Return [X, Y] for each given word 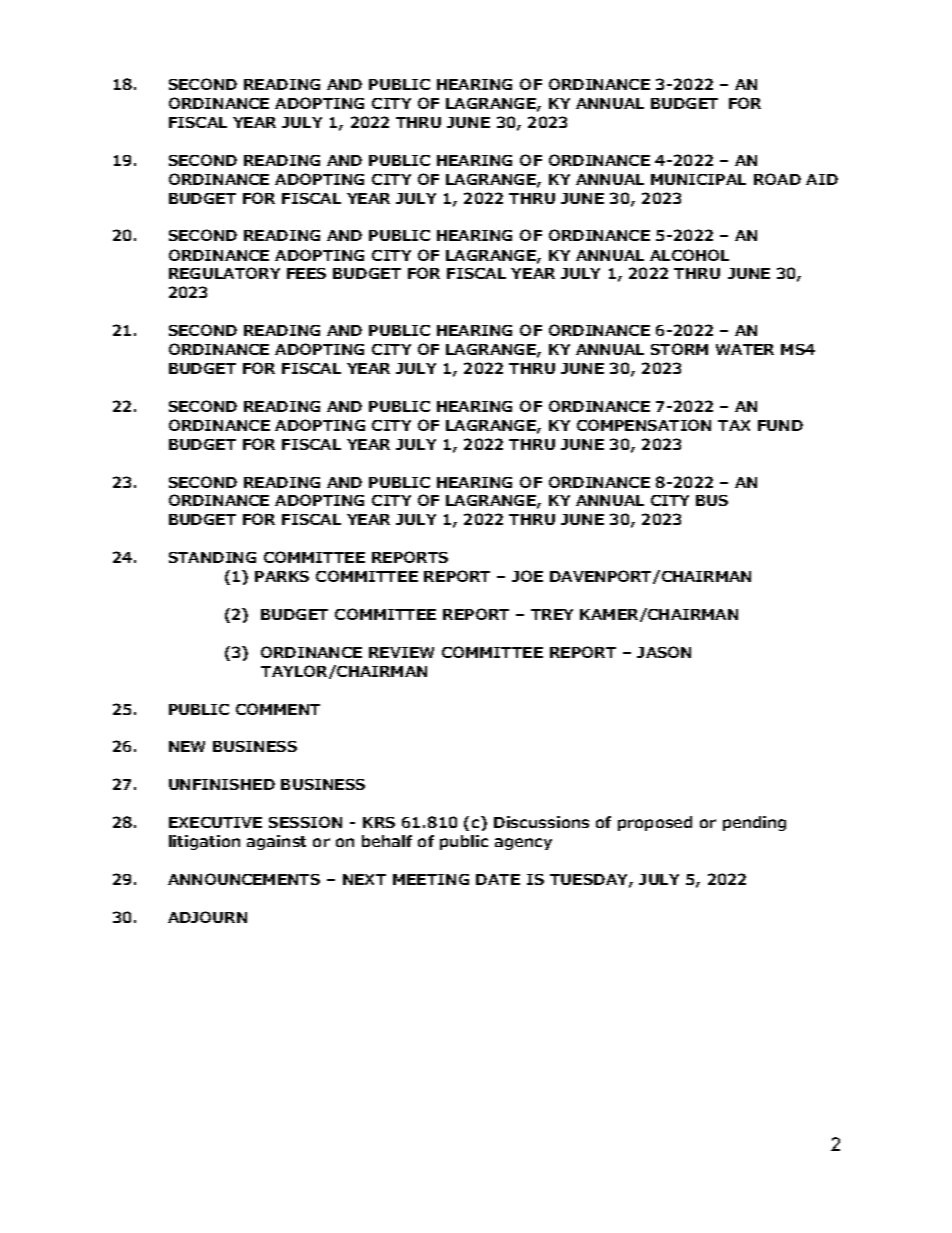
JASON [664, 652]
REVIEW [401, 652]
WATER [745, 349]
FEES [306, 273]
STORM [679, 349]
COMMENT [278, 709]
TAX [734, 425]
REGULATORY [224, 273]
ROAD [777, 179]
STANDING [212, 557]
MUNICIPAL [698, 179]
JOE [527, 576]
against [276, 842]
